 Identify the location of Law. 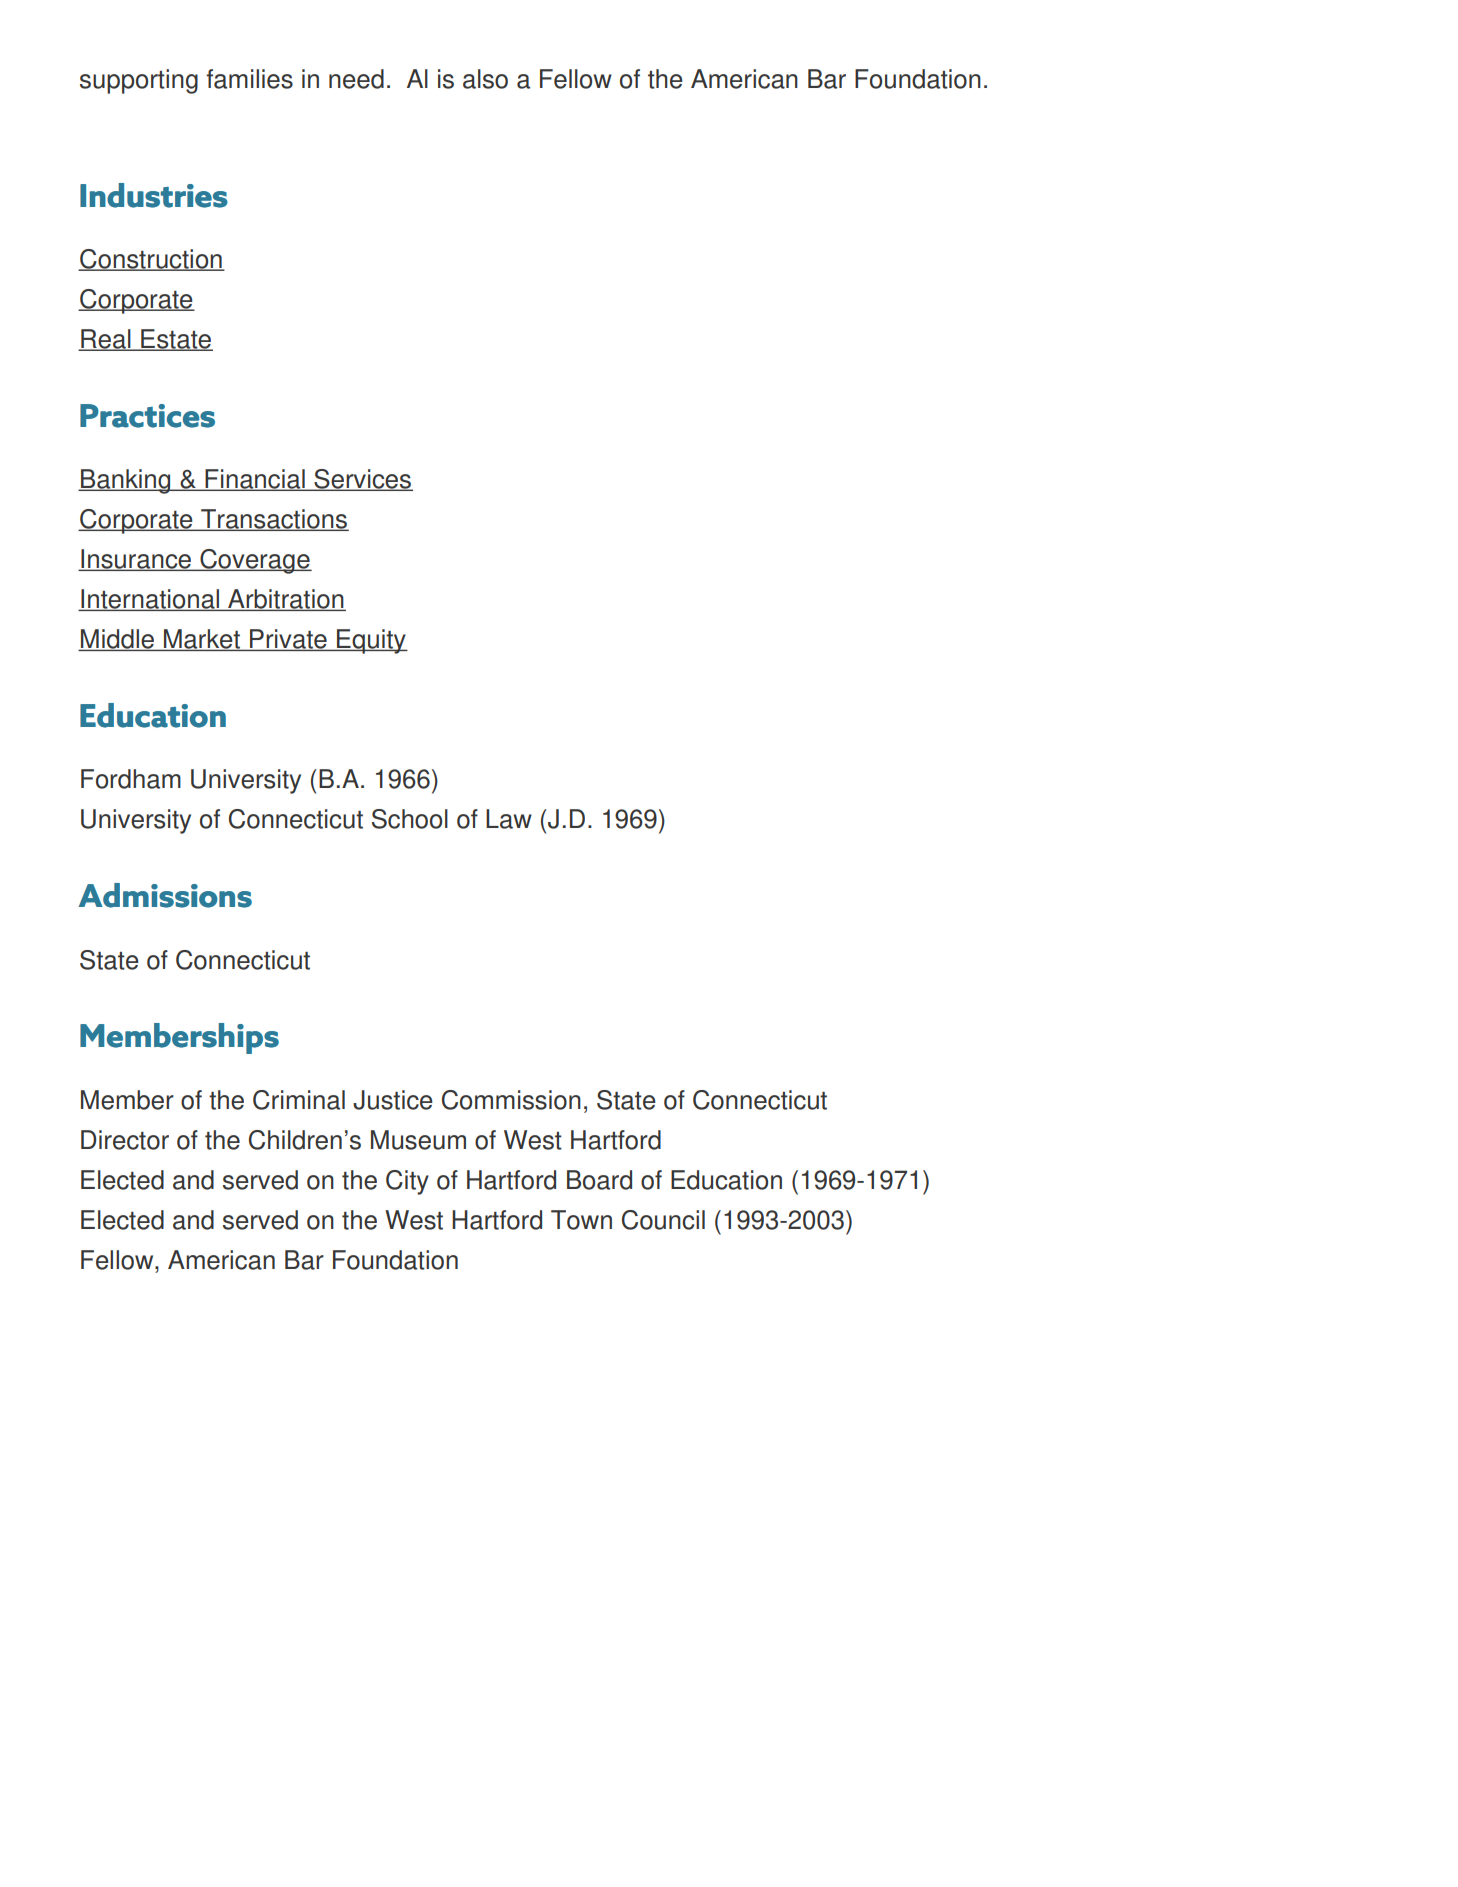
(509, 819).
